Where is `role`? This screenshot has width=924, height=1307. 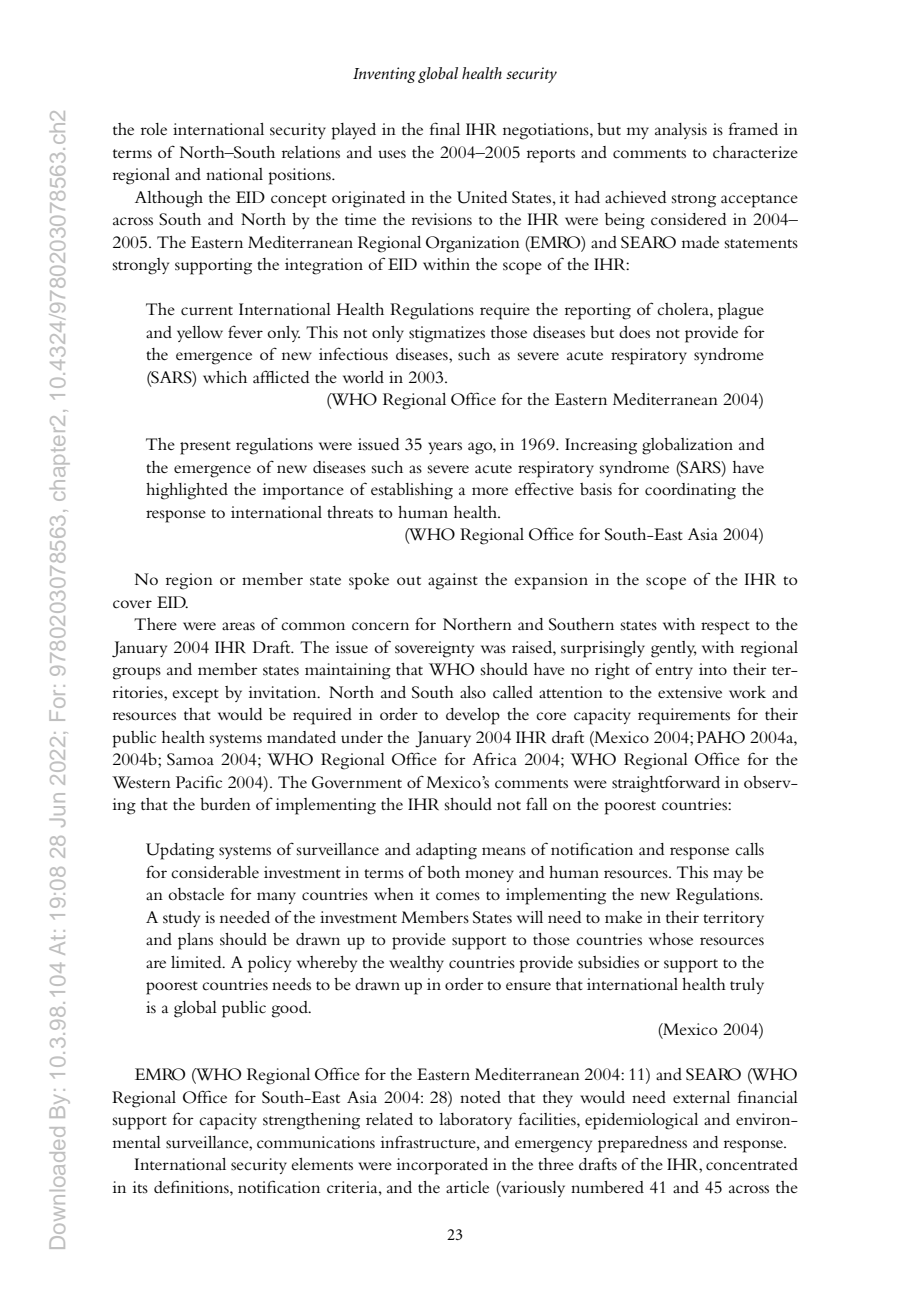
role is located at coordinates (154, 129).
